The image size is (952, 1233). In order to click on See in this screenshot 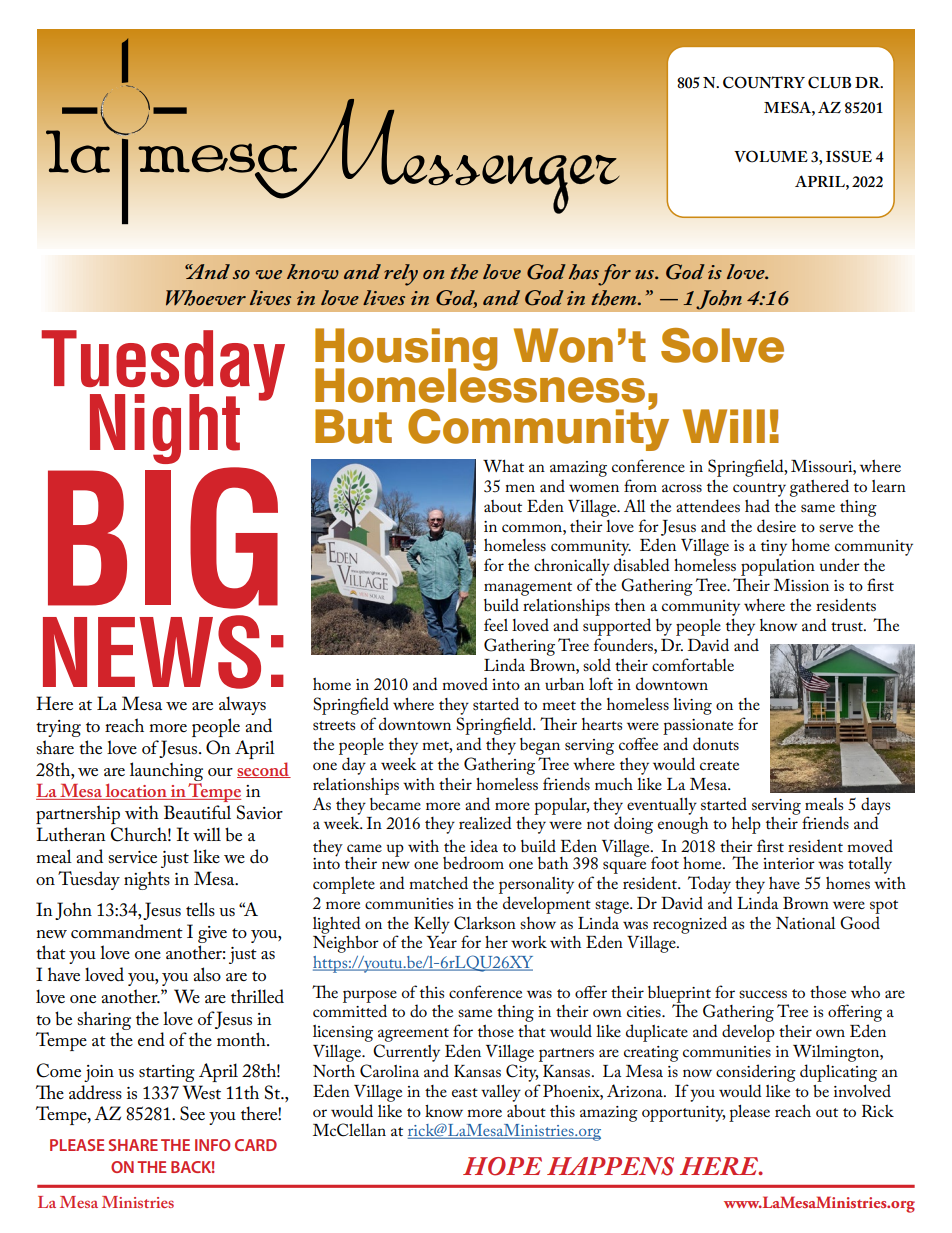, I will do `click(192, 1113)`.
